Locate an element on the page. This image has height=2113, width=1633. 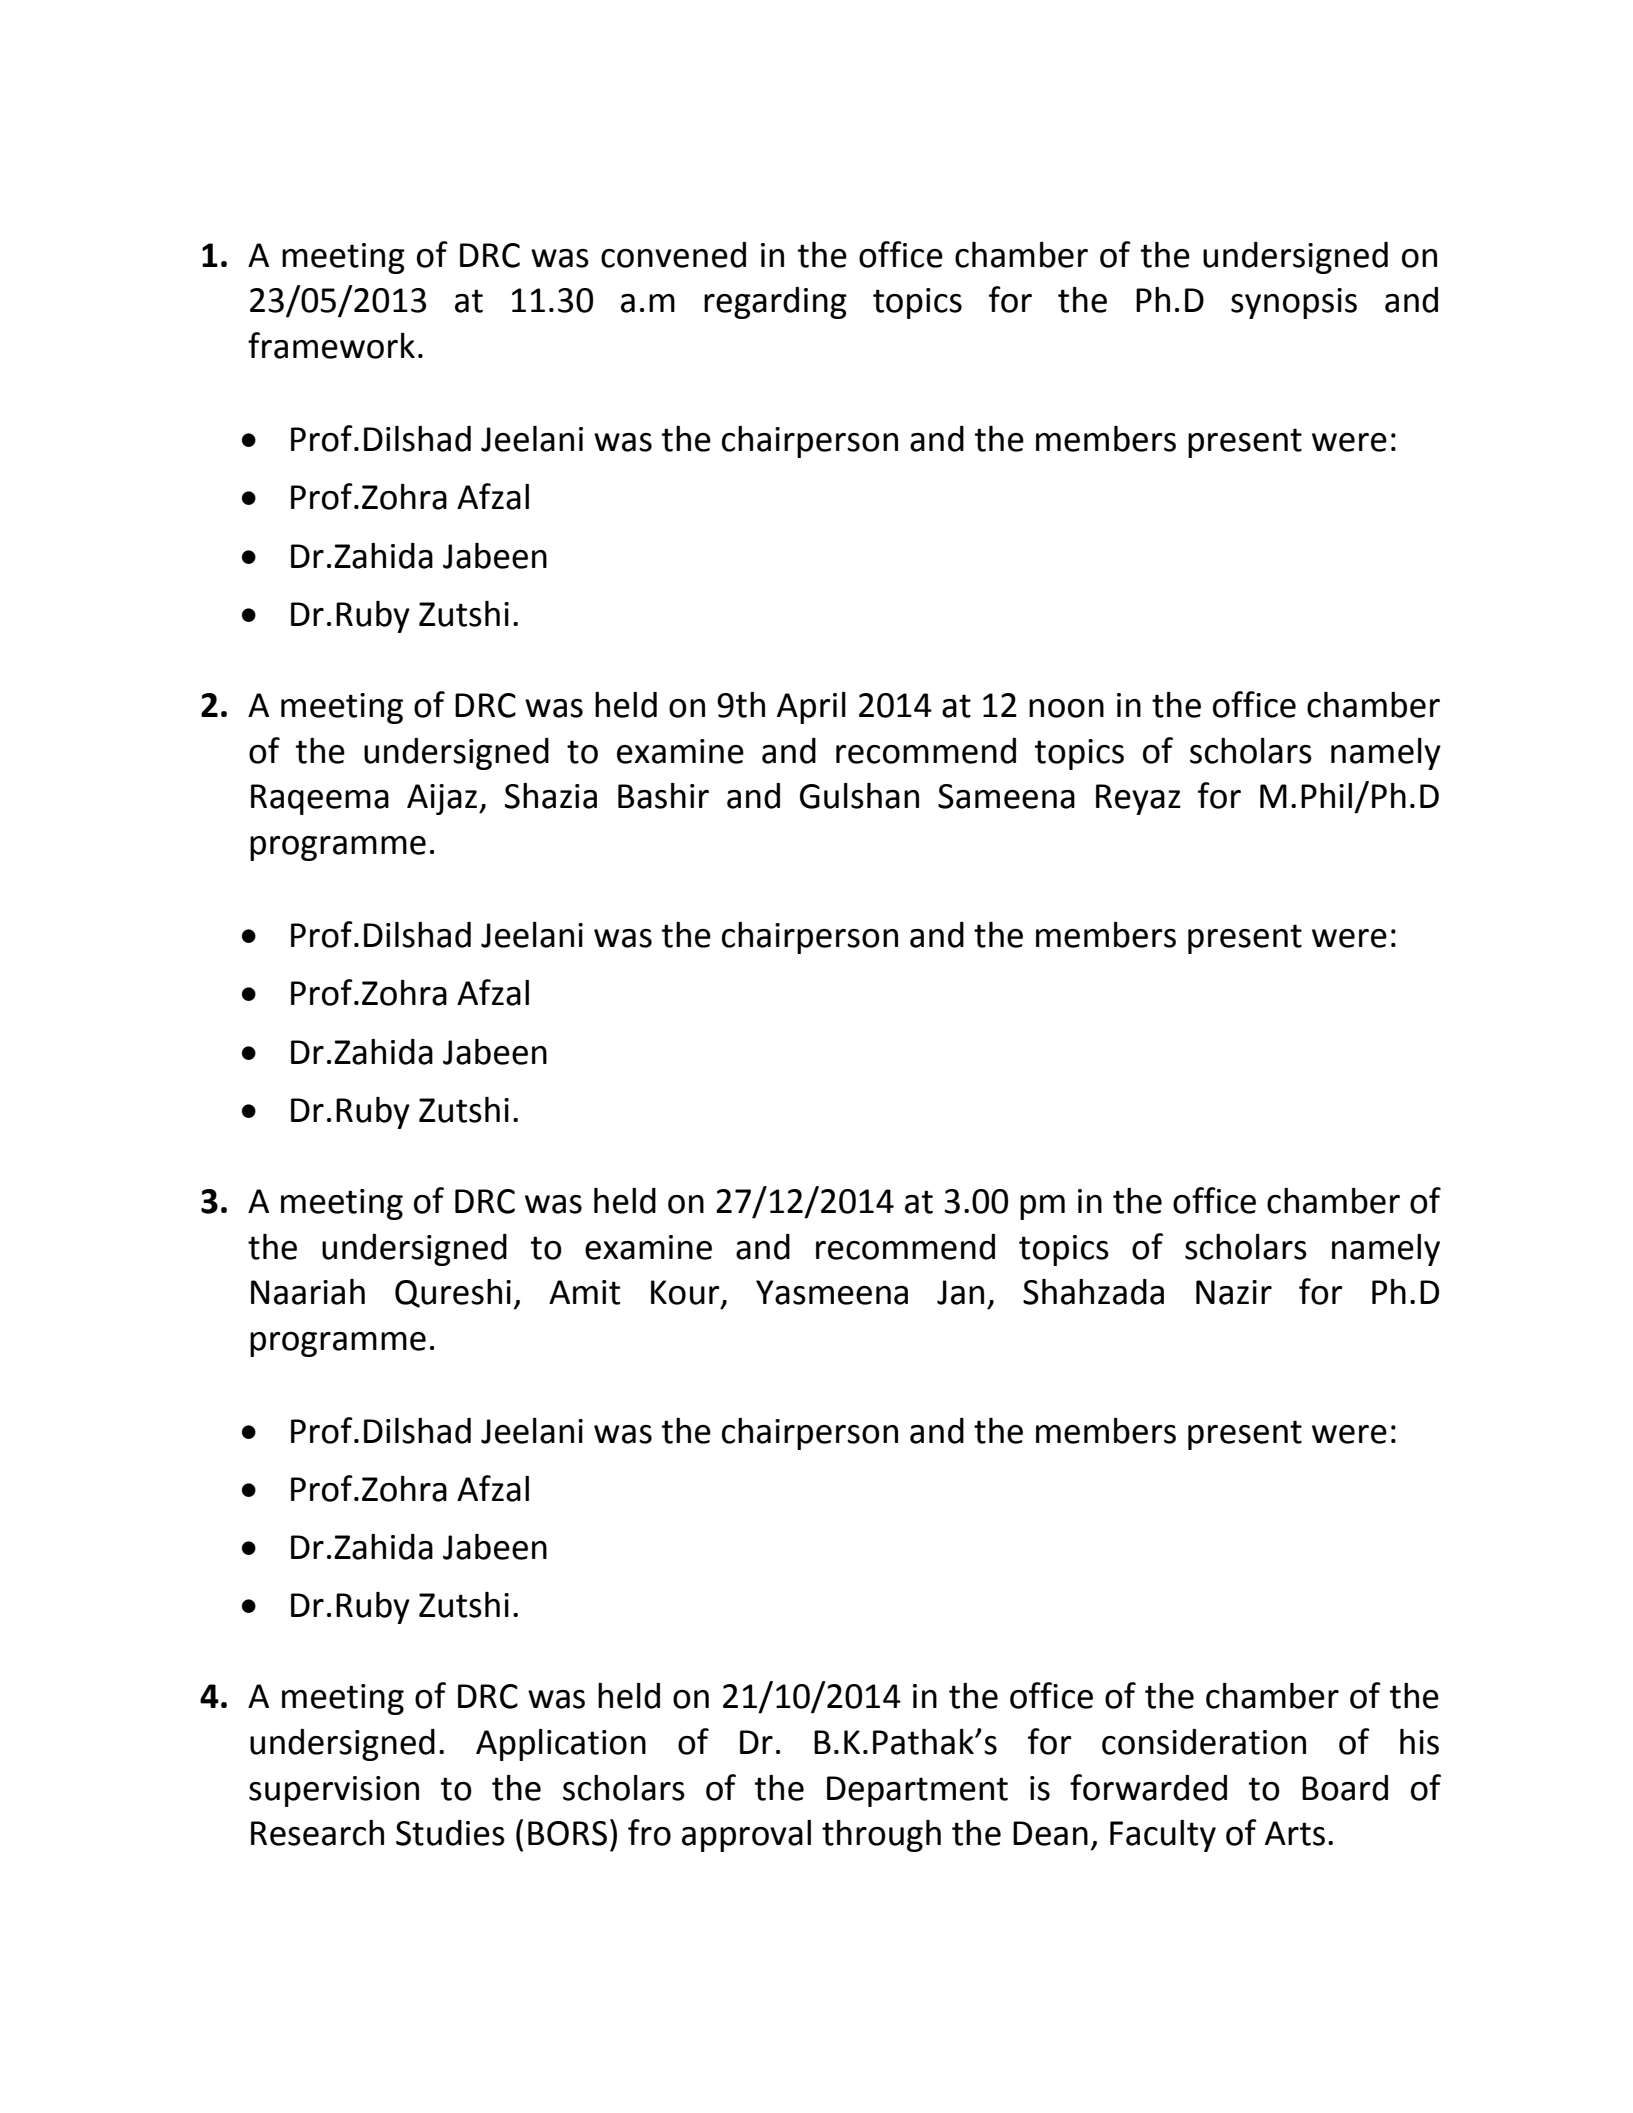
Department is located at coordinates (917, 1791).
